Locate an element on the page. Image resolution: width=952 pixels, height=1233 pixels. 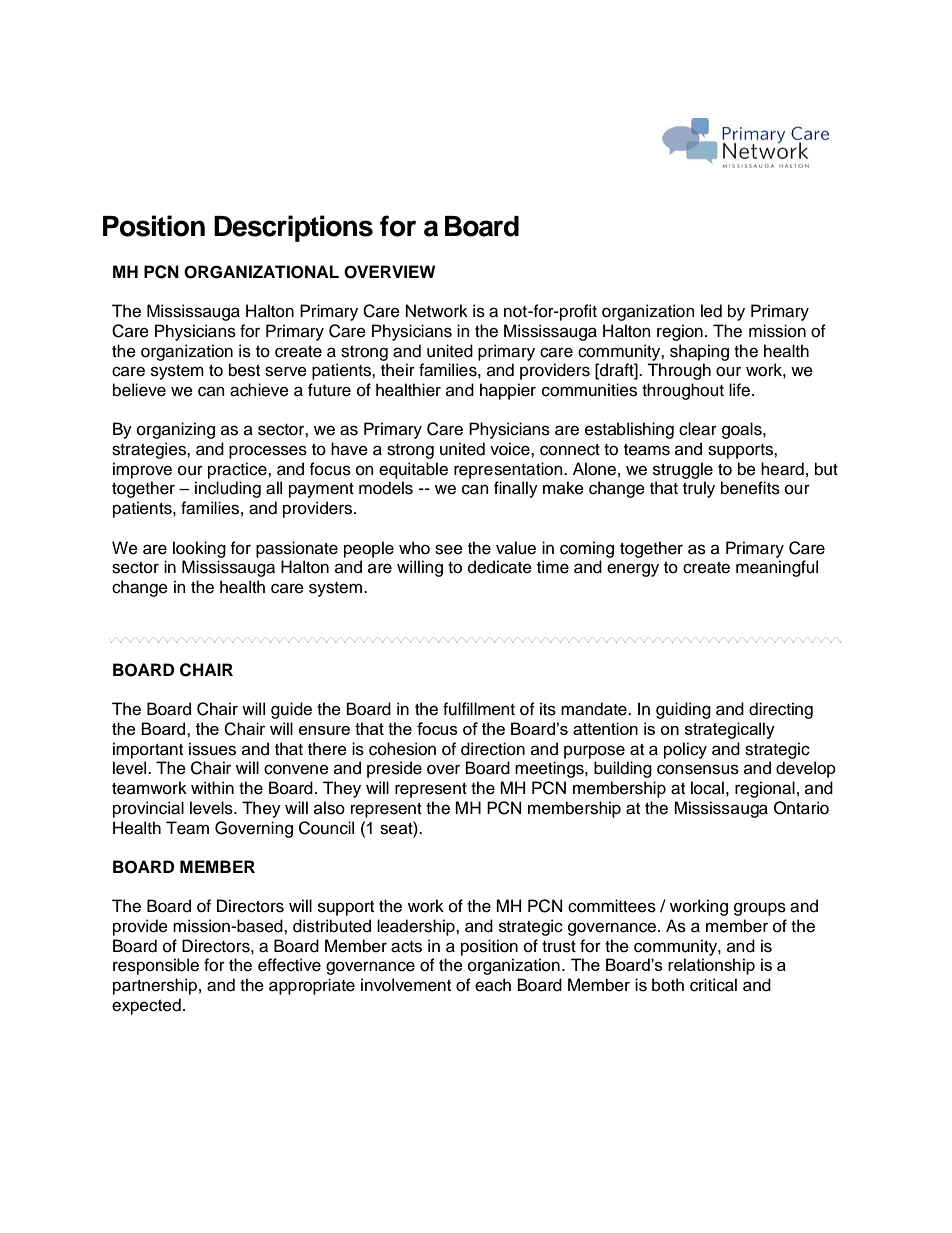
policy is located at coordinates (685, 750).
